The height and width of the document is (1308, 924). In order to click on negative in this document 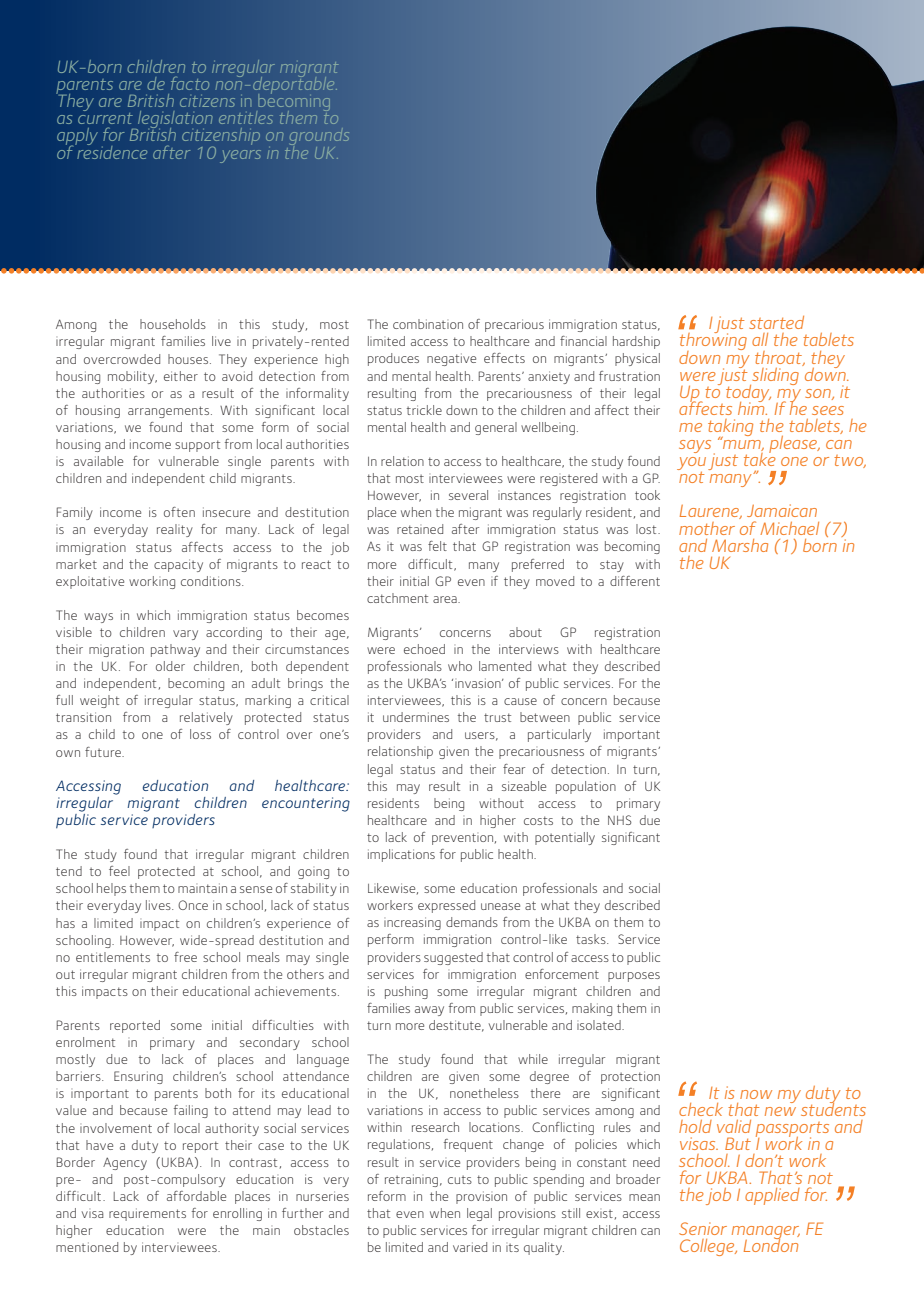, I will do `click(451, 359)`.
